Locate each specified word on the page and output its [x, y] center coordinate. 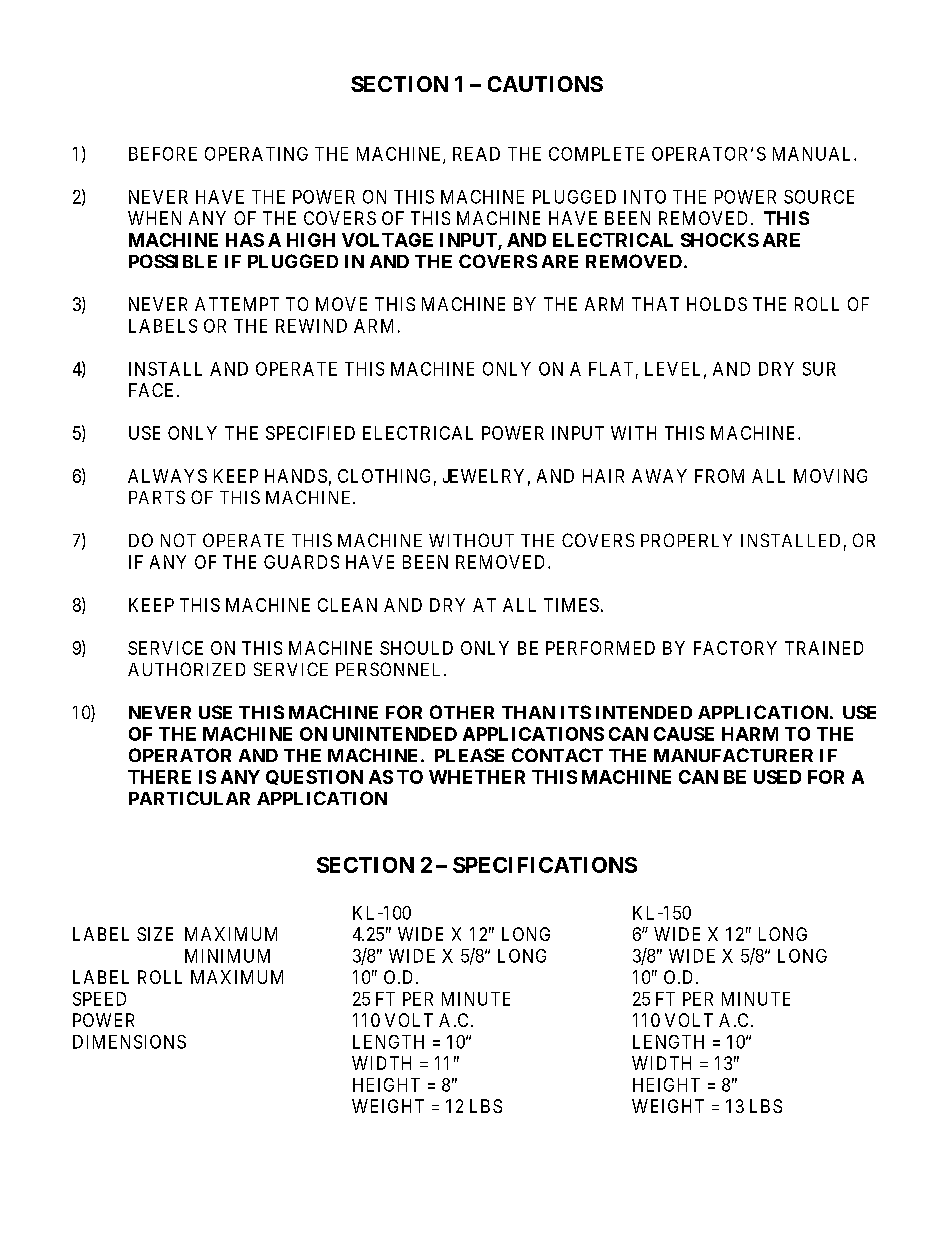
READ [476, 154]
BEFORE [163, 154]
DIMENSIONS [129, 1042]
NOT [178, 540]
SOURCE [819, 197]
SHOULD [416, 648]
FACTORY [735, 648]
